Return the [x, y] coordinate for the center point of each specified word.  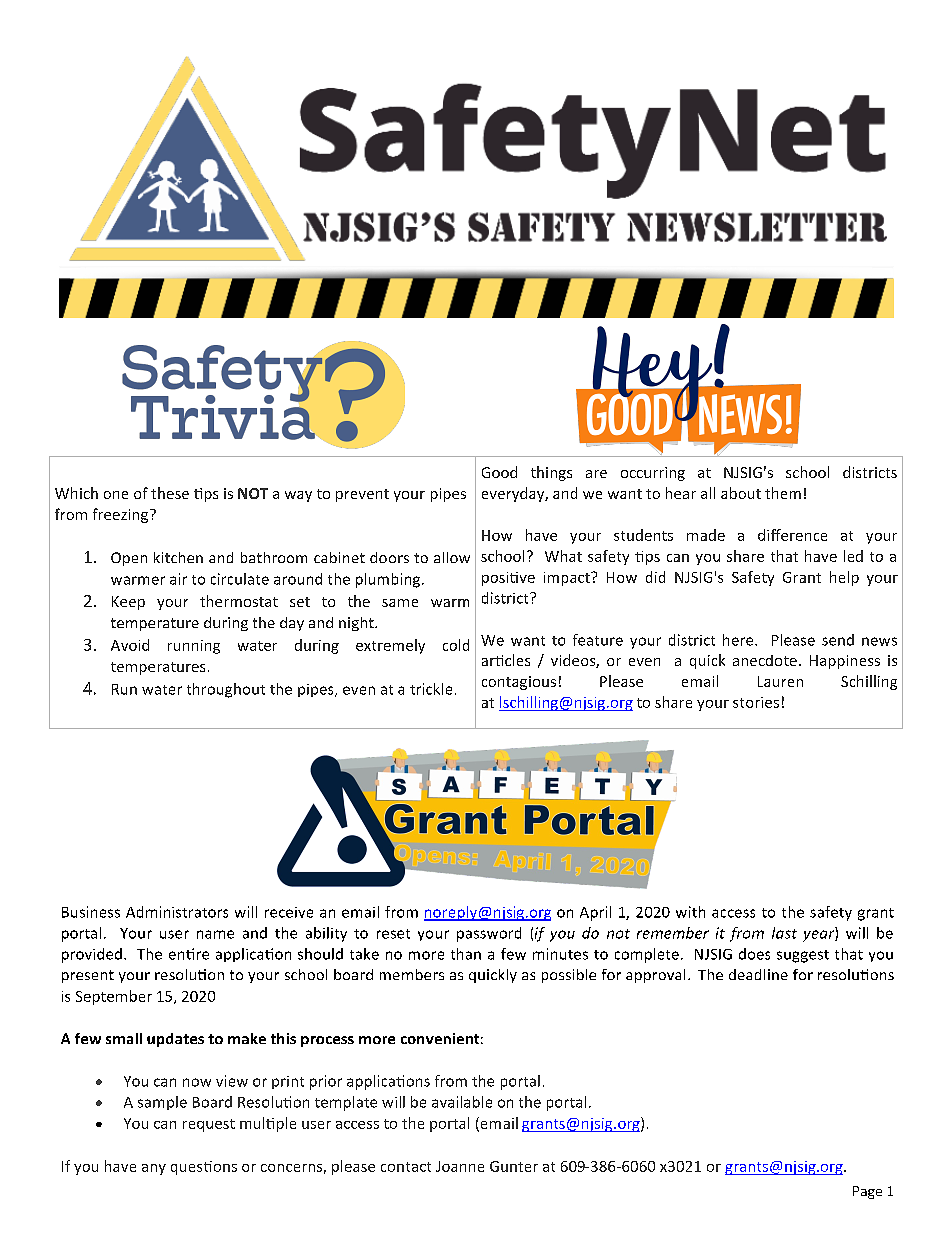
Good [499, 472]
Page [867, 1192]
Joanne [460, 1166]
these [170, 493]
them [783, 493]
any [154, 1169]
